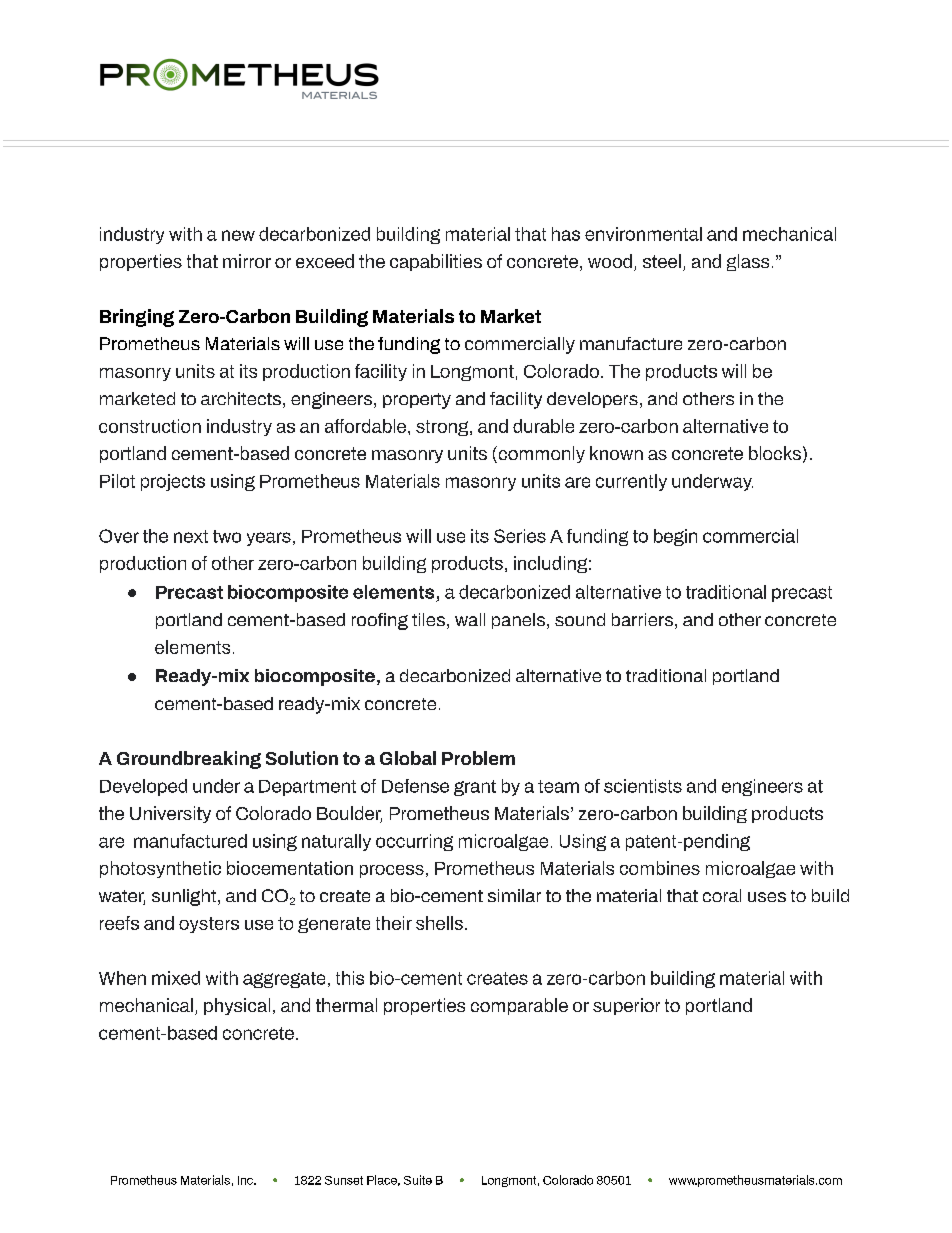  What do you see at coordinates (436, 262) in the image?
I see `capabilities` at bounding box center [436, 262].
